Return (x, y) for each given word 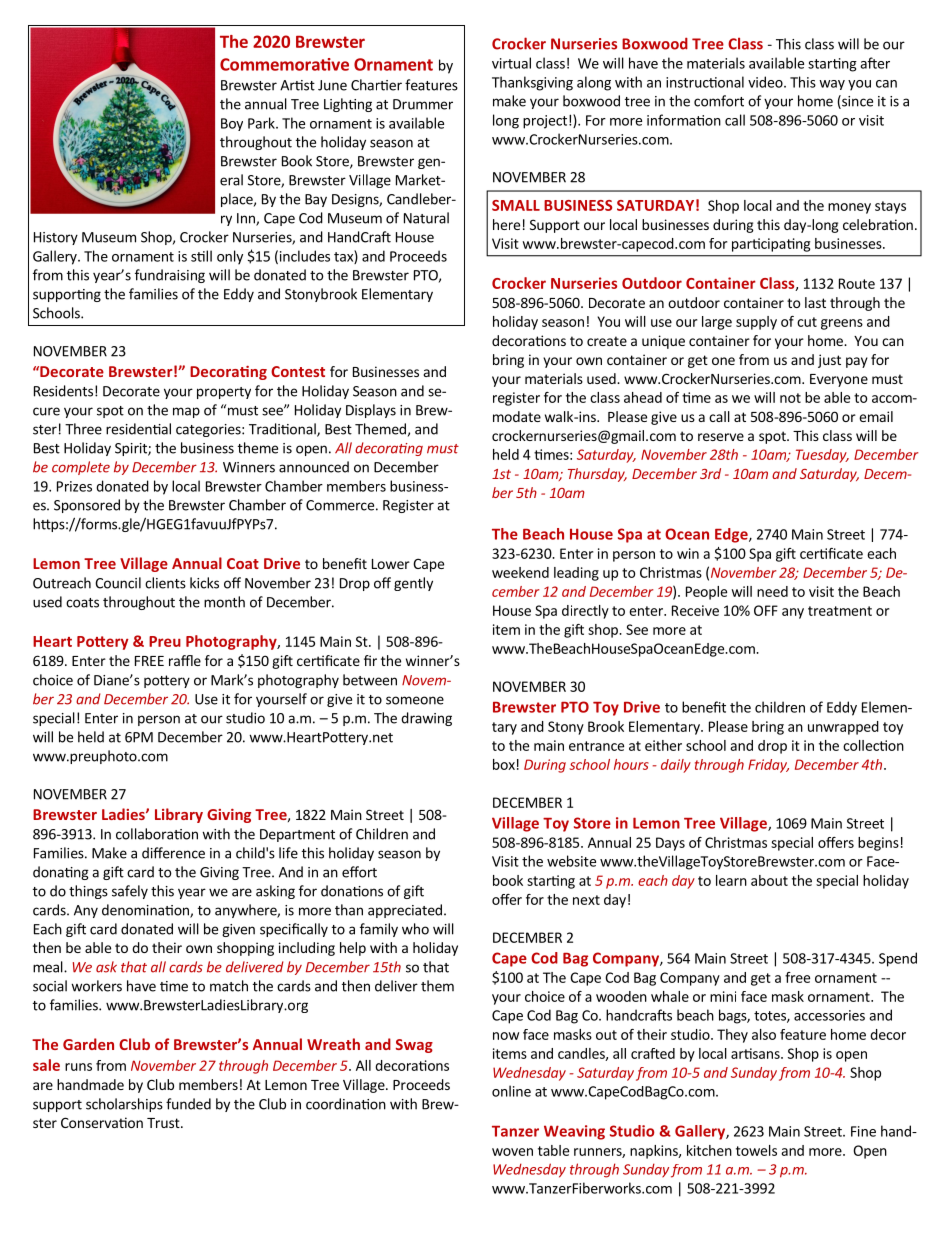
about (769, 880)
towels (756, 1150)
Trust (164, 1123)
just (829, 361)
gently (413, 584)
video (766, 82)
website (571, 861)
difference (173, 853)
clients (165, 583)
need (772, 591)
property (224, 393)
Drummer (423, 104)
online (511, 1091)
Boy (232, 124)
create (607, 341)
